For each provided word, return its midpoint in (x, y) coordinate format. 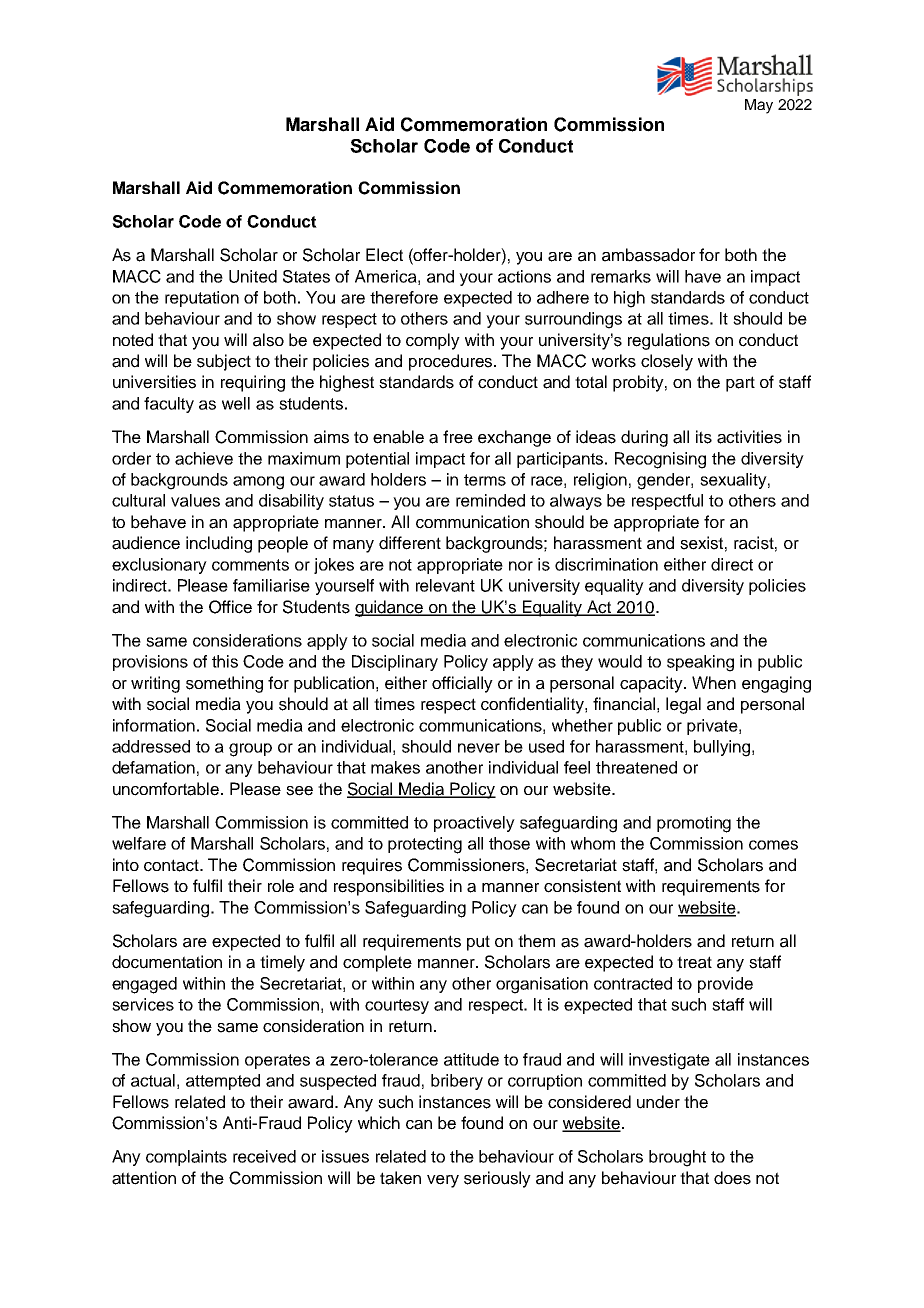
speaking (700, 663)
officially (462, 684)
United (253, 276)
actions (524, 276)
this (225, 661)
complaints (186, 1158)
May (759, 106)
